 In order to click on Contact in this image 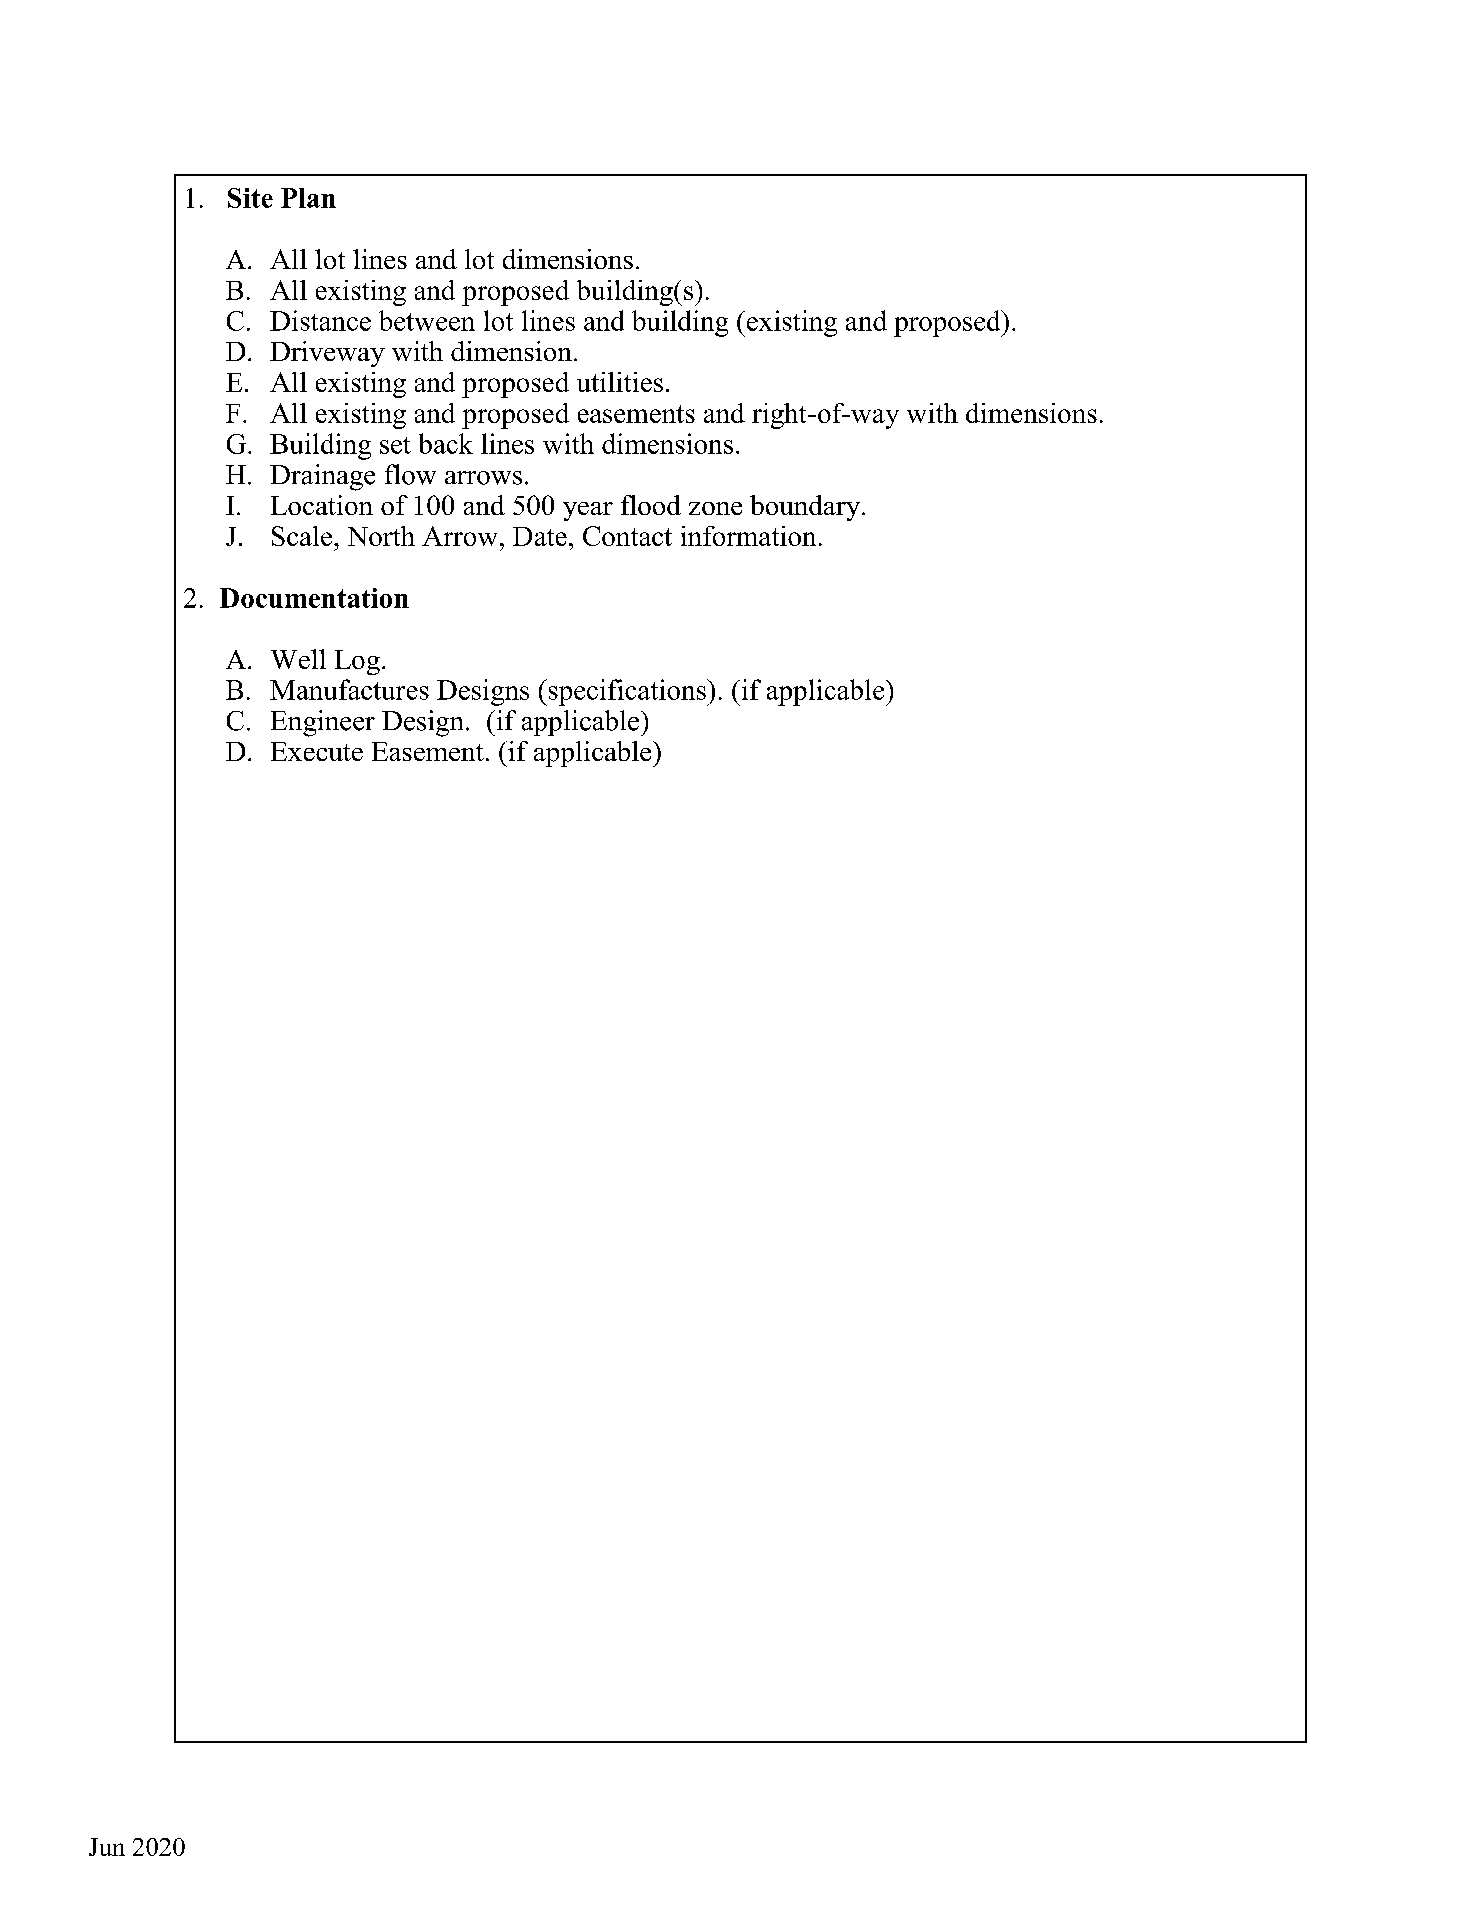, I will do `click(627, 536)`.
